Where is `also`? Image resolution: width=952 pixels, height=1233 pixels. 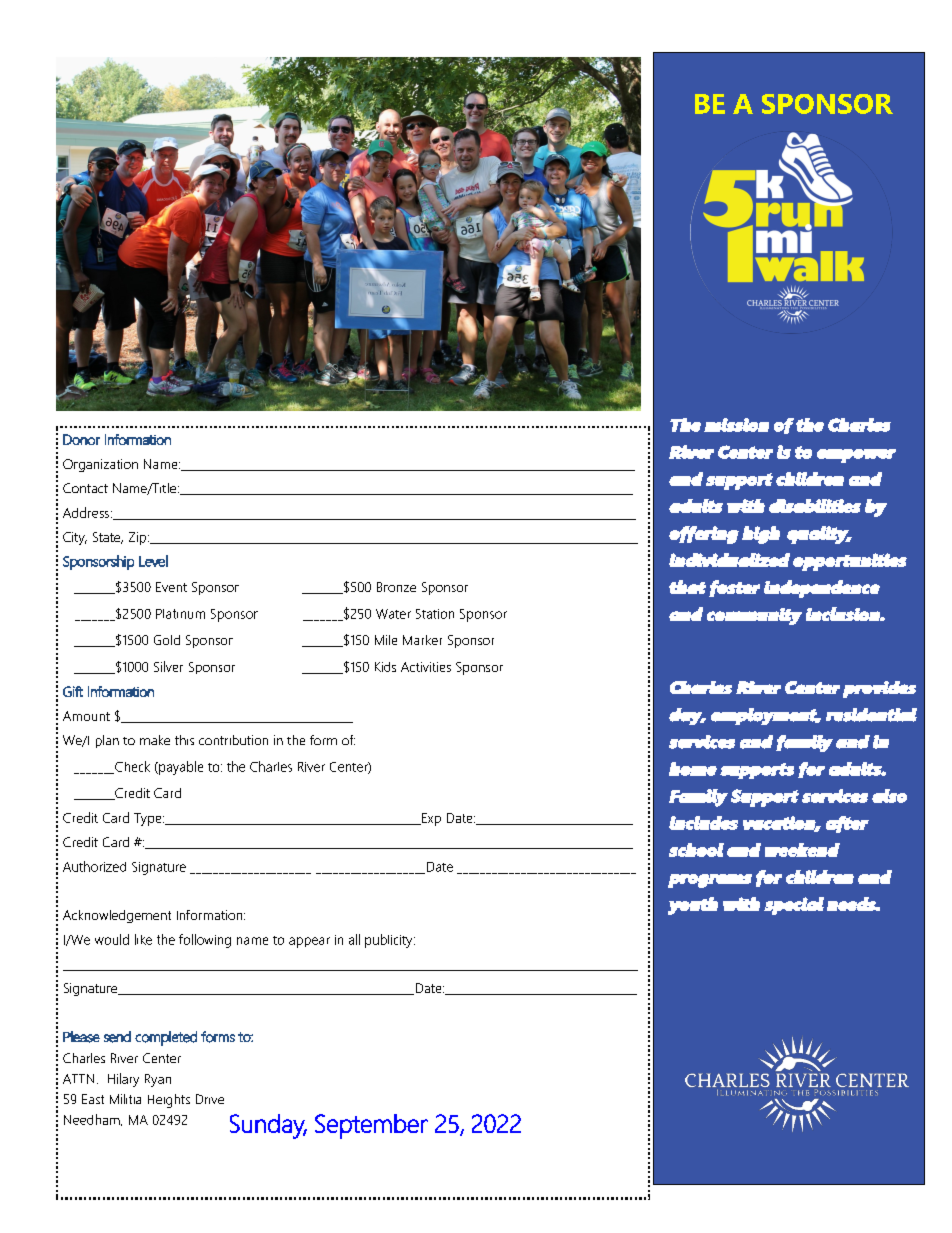
also is located at coordinates (889, 796).
